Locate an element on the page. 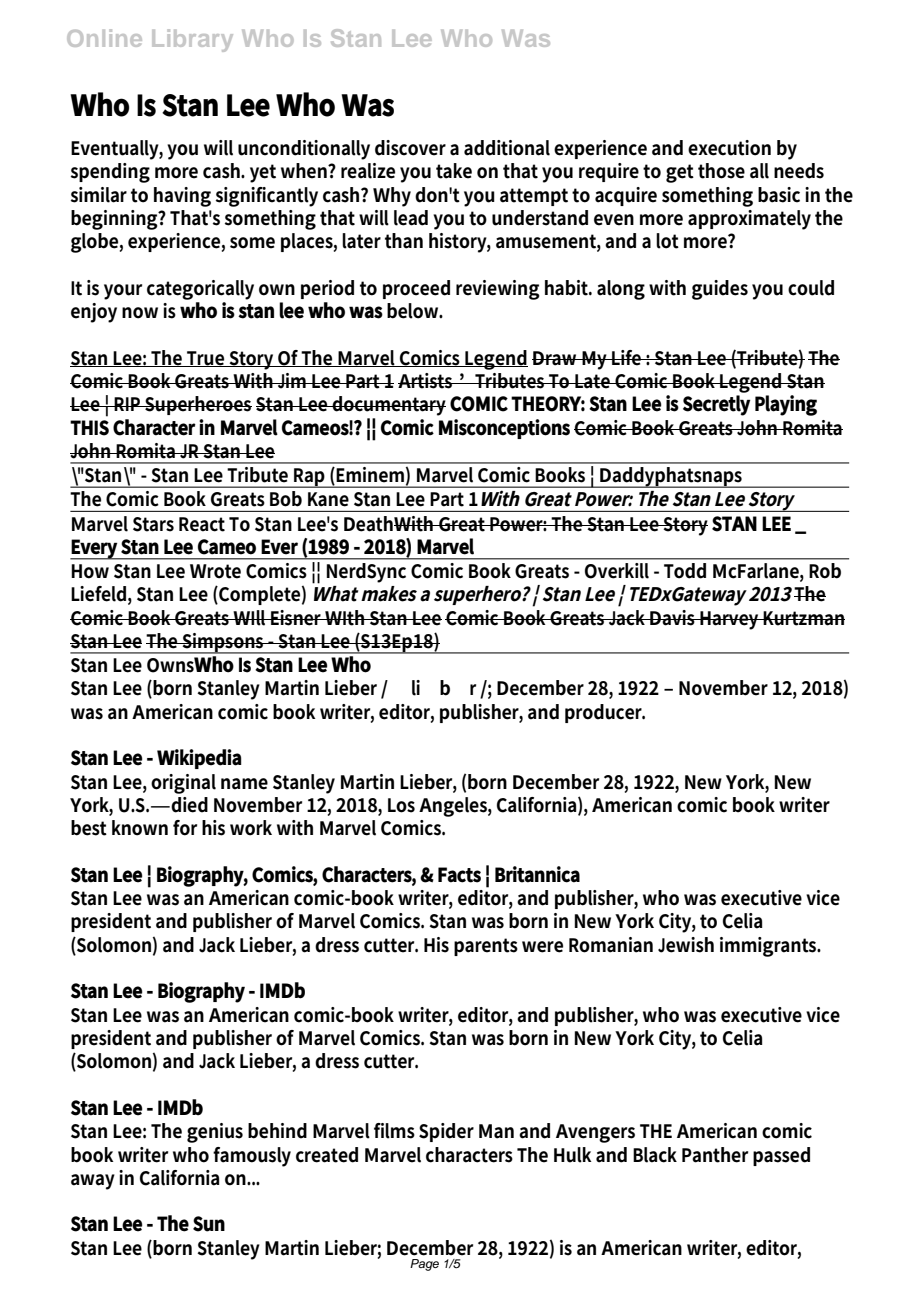 This image has height=1308, width=924. discover is located at coordinates (410, 148).
